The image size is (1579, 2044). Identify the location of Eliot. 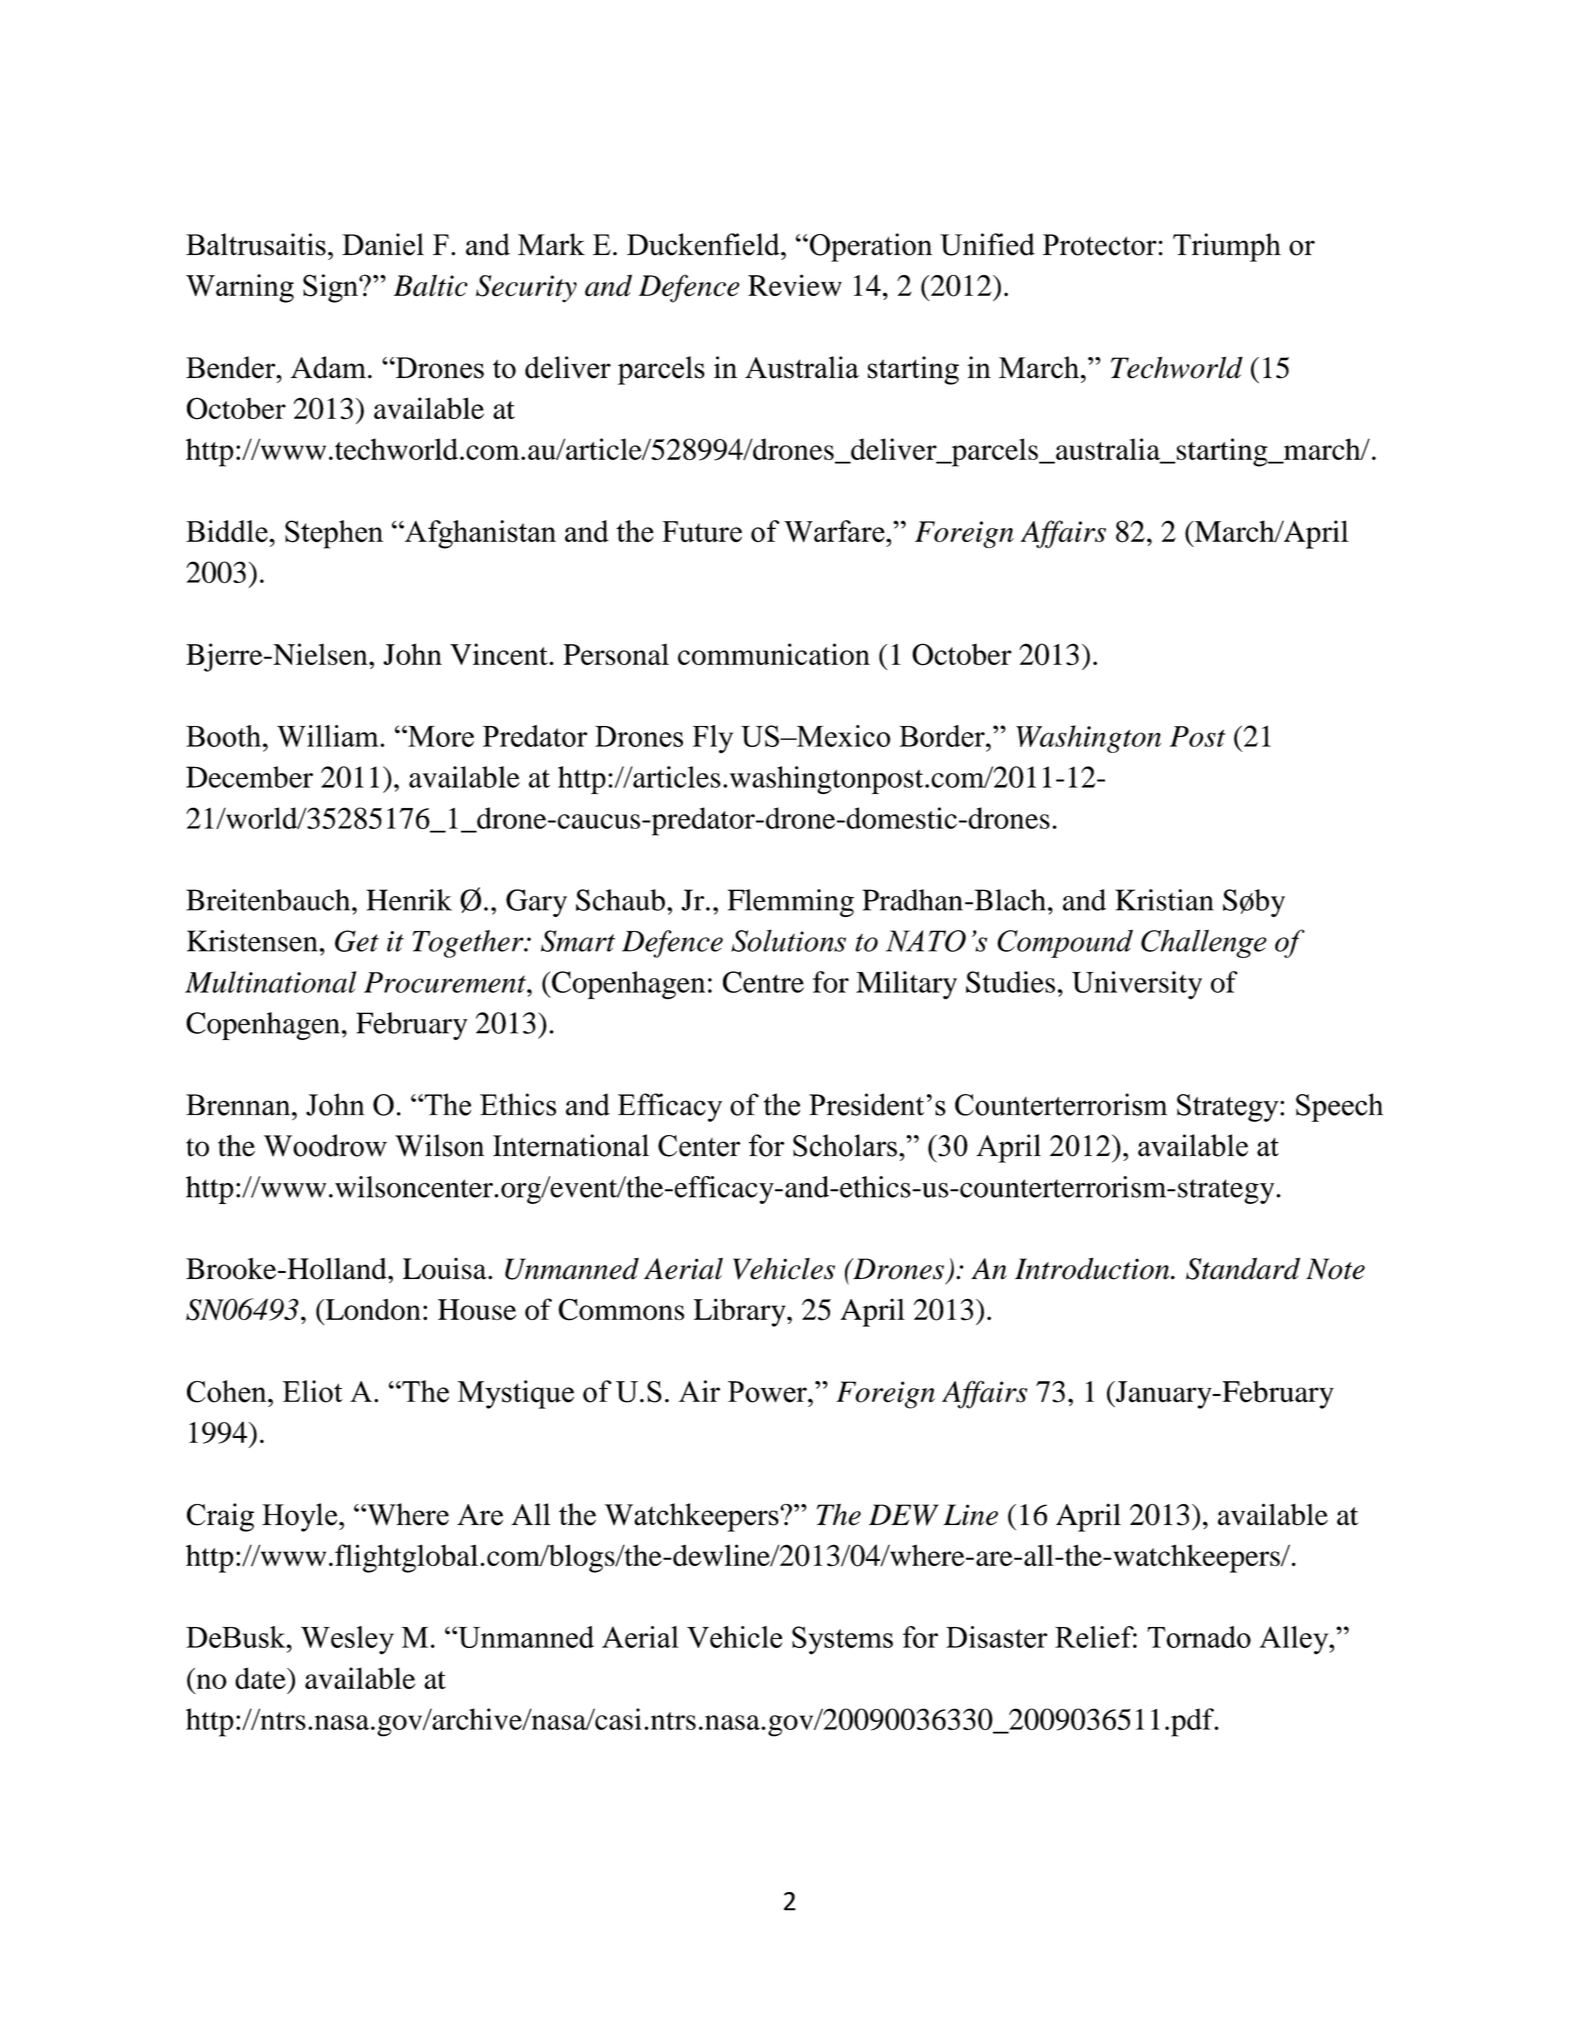
(313, 1391).
